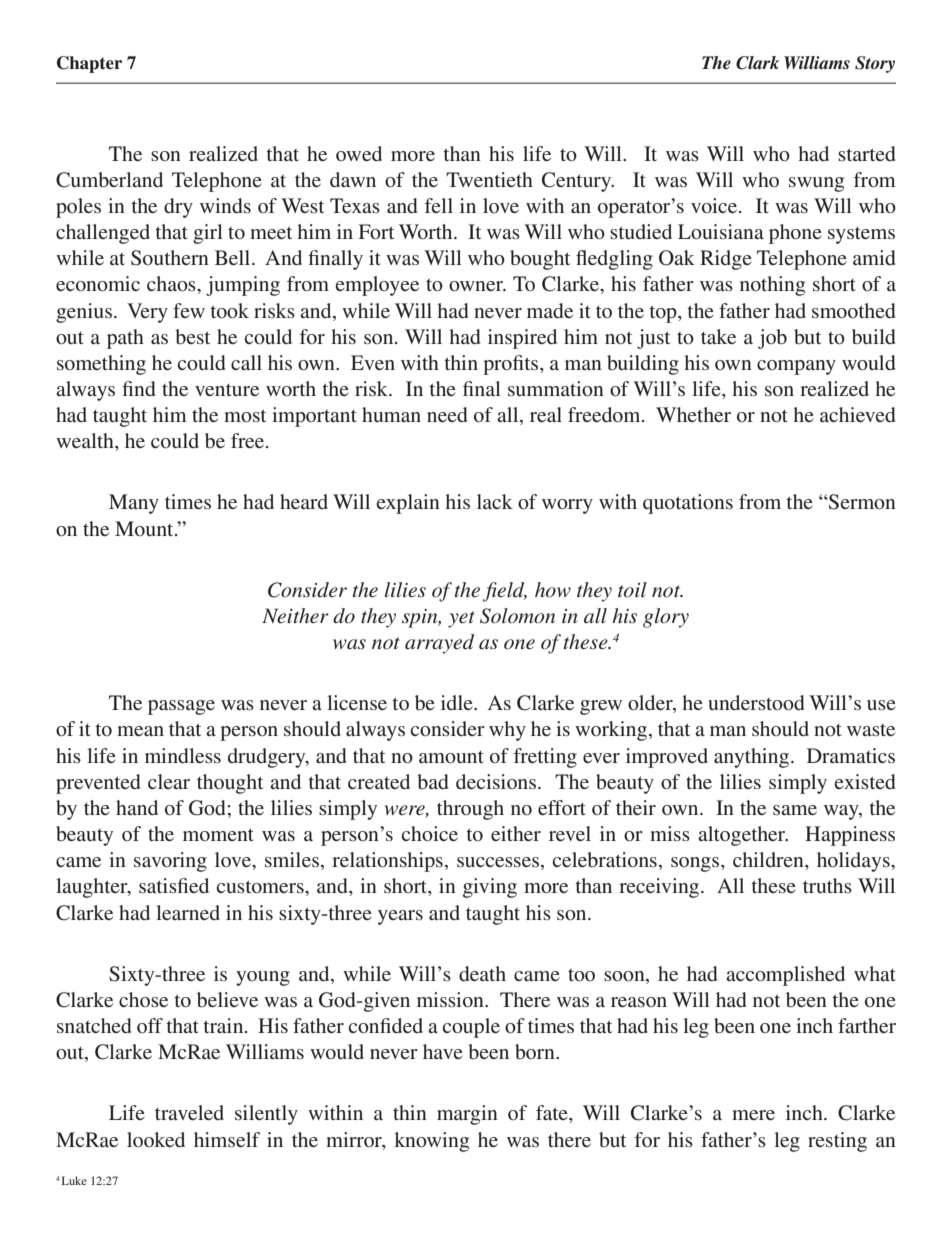 The width and height of the screenshot is (952, 1233). What do you see at coordinates (156, 1139) in the screenshot?
I see `looked` at bounding box center [156, 1139].
